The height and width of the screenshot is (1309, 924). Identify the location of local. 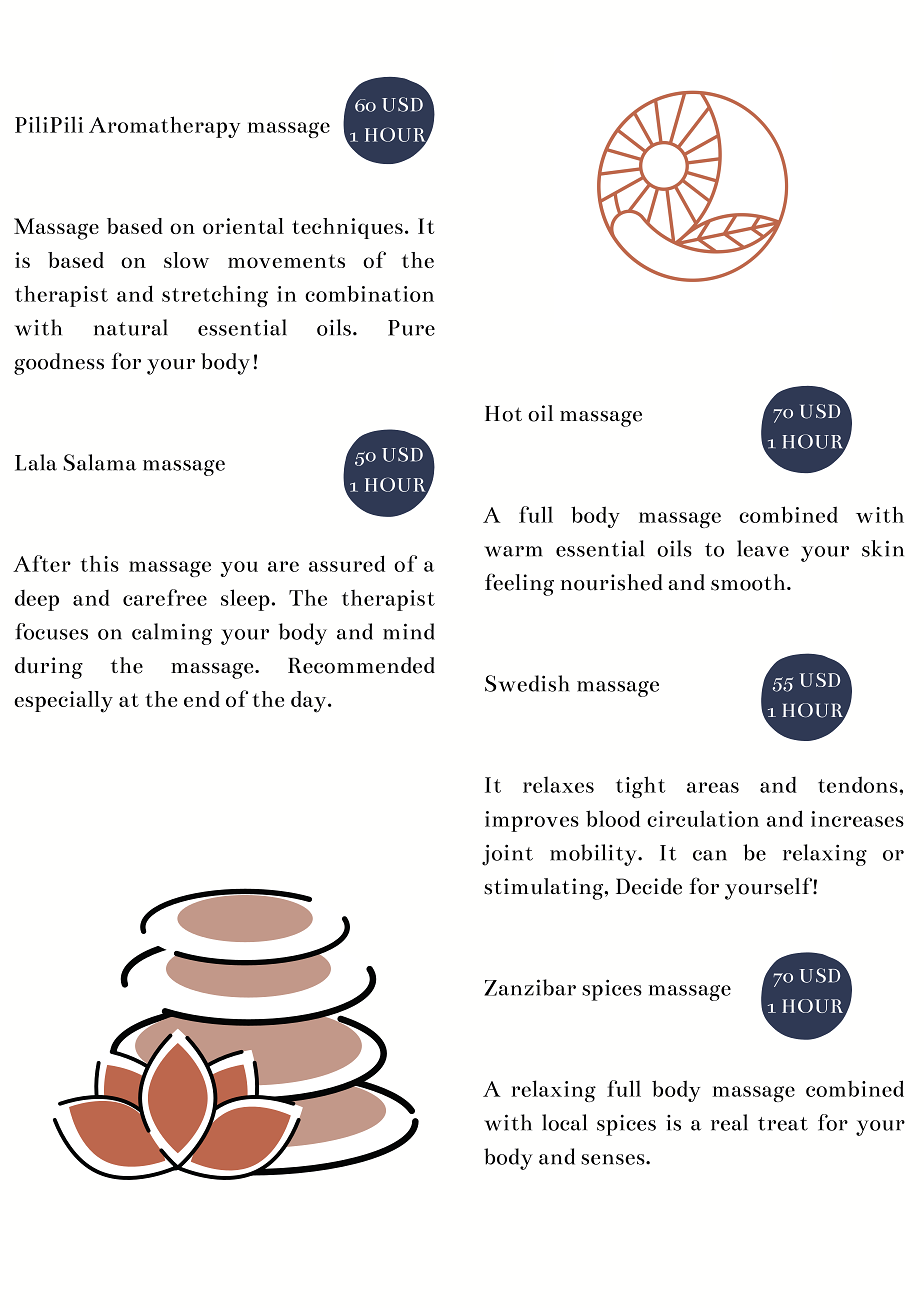
(564, 1122).
